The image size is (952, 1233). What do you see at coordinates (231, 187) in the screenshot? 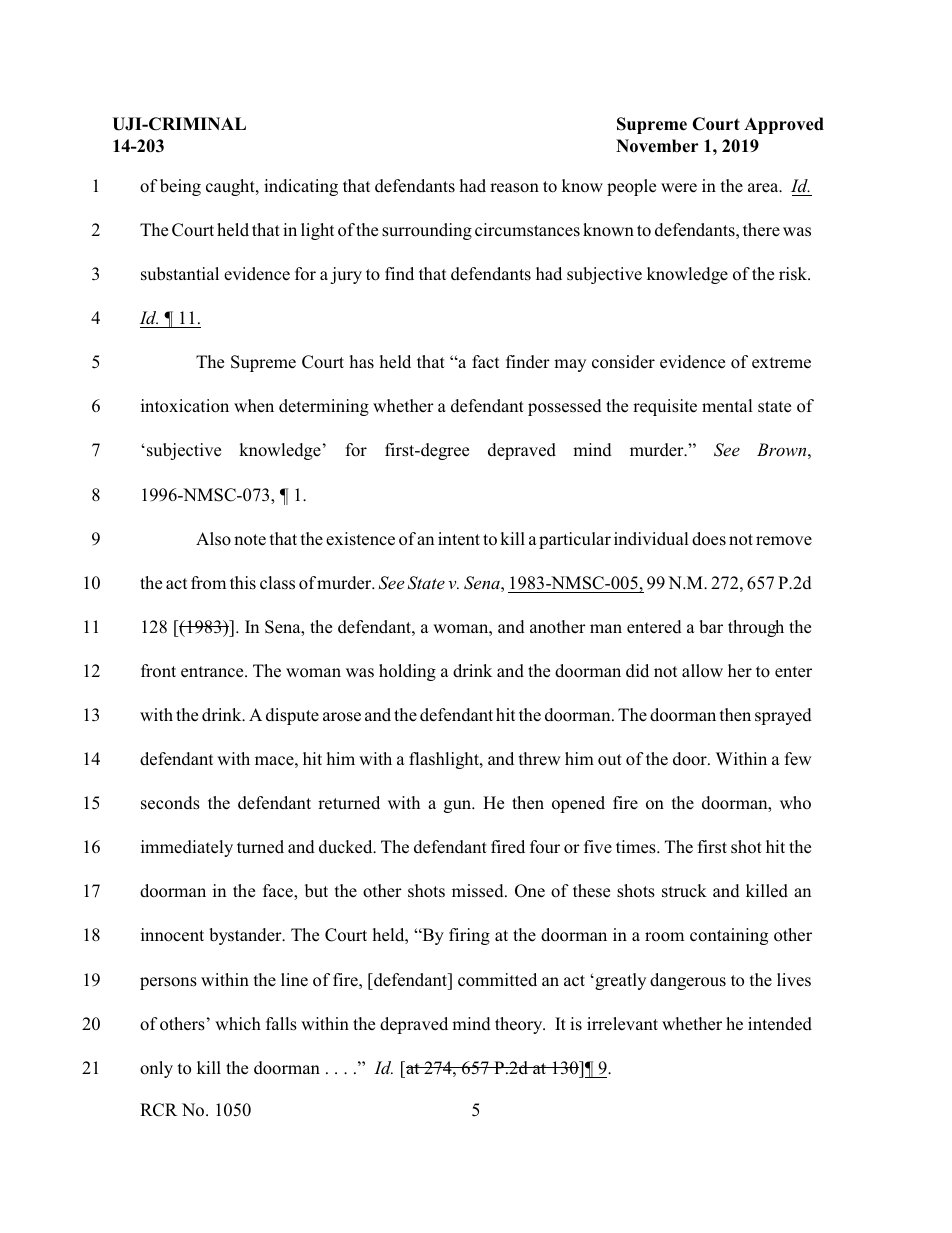
I see `caught` at bounding box center [231, 187].
